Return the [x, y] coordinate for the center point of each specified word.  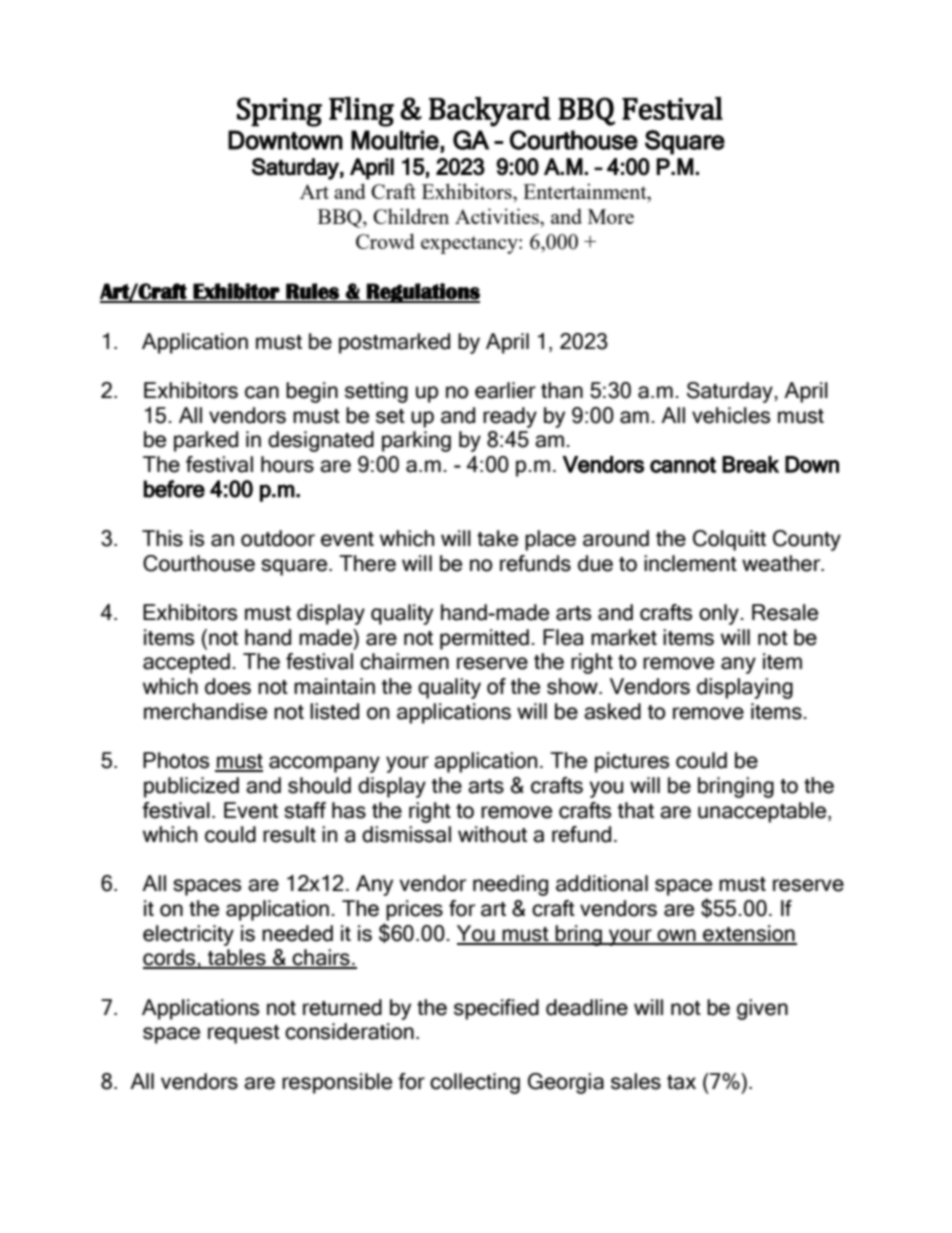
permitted [484, 639]
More [611, 216]
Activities [498, 216]
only [719, 614]
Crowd [385, 241]
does [228, 686]
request [244, 1034]
